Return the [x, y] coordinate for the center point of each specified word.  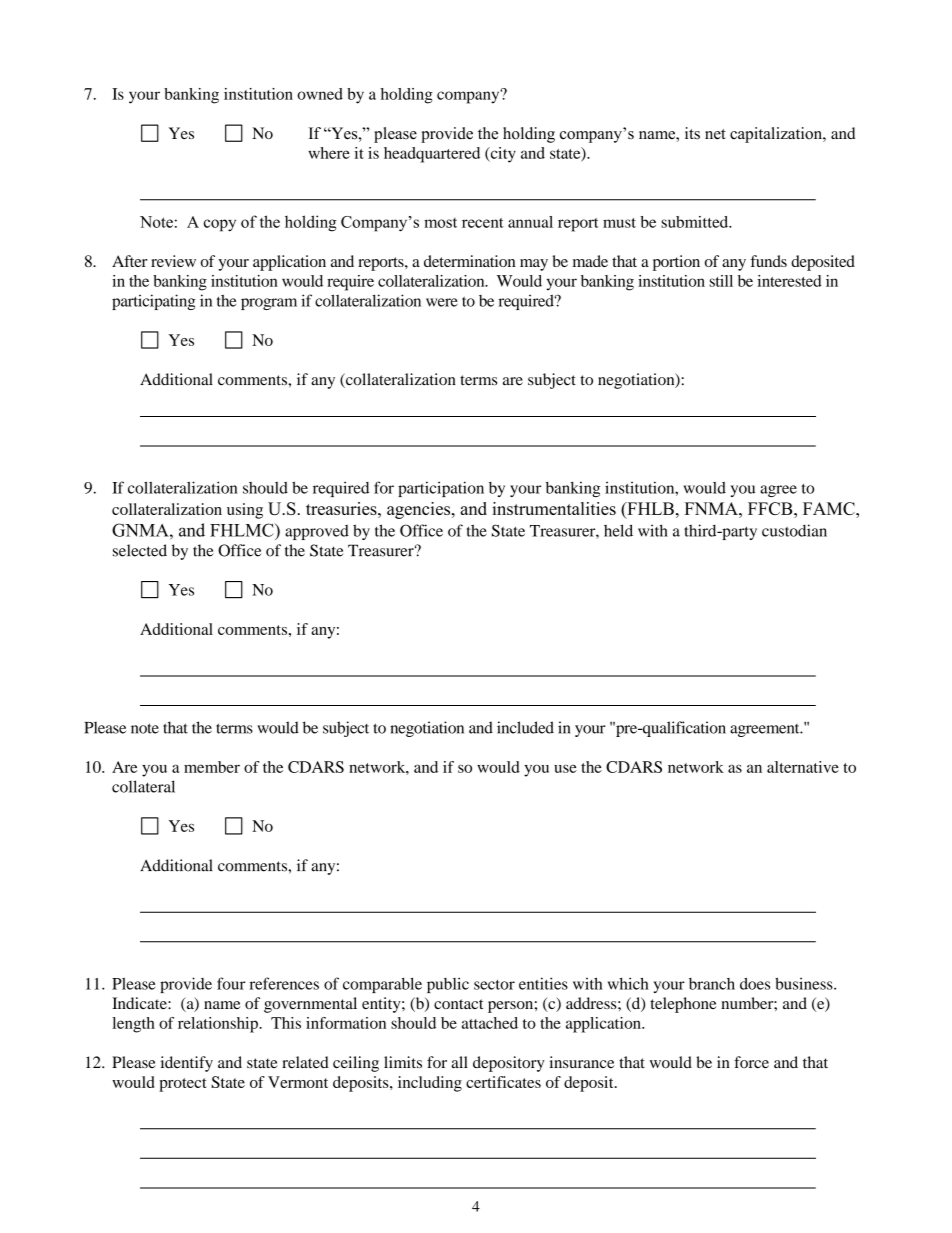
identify [187, 1064]
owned [320, 94]
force [751, 1062]
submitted [696, 222]
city [502, 155]
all [459, 1062]
